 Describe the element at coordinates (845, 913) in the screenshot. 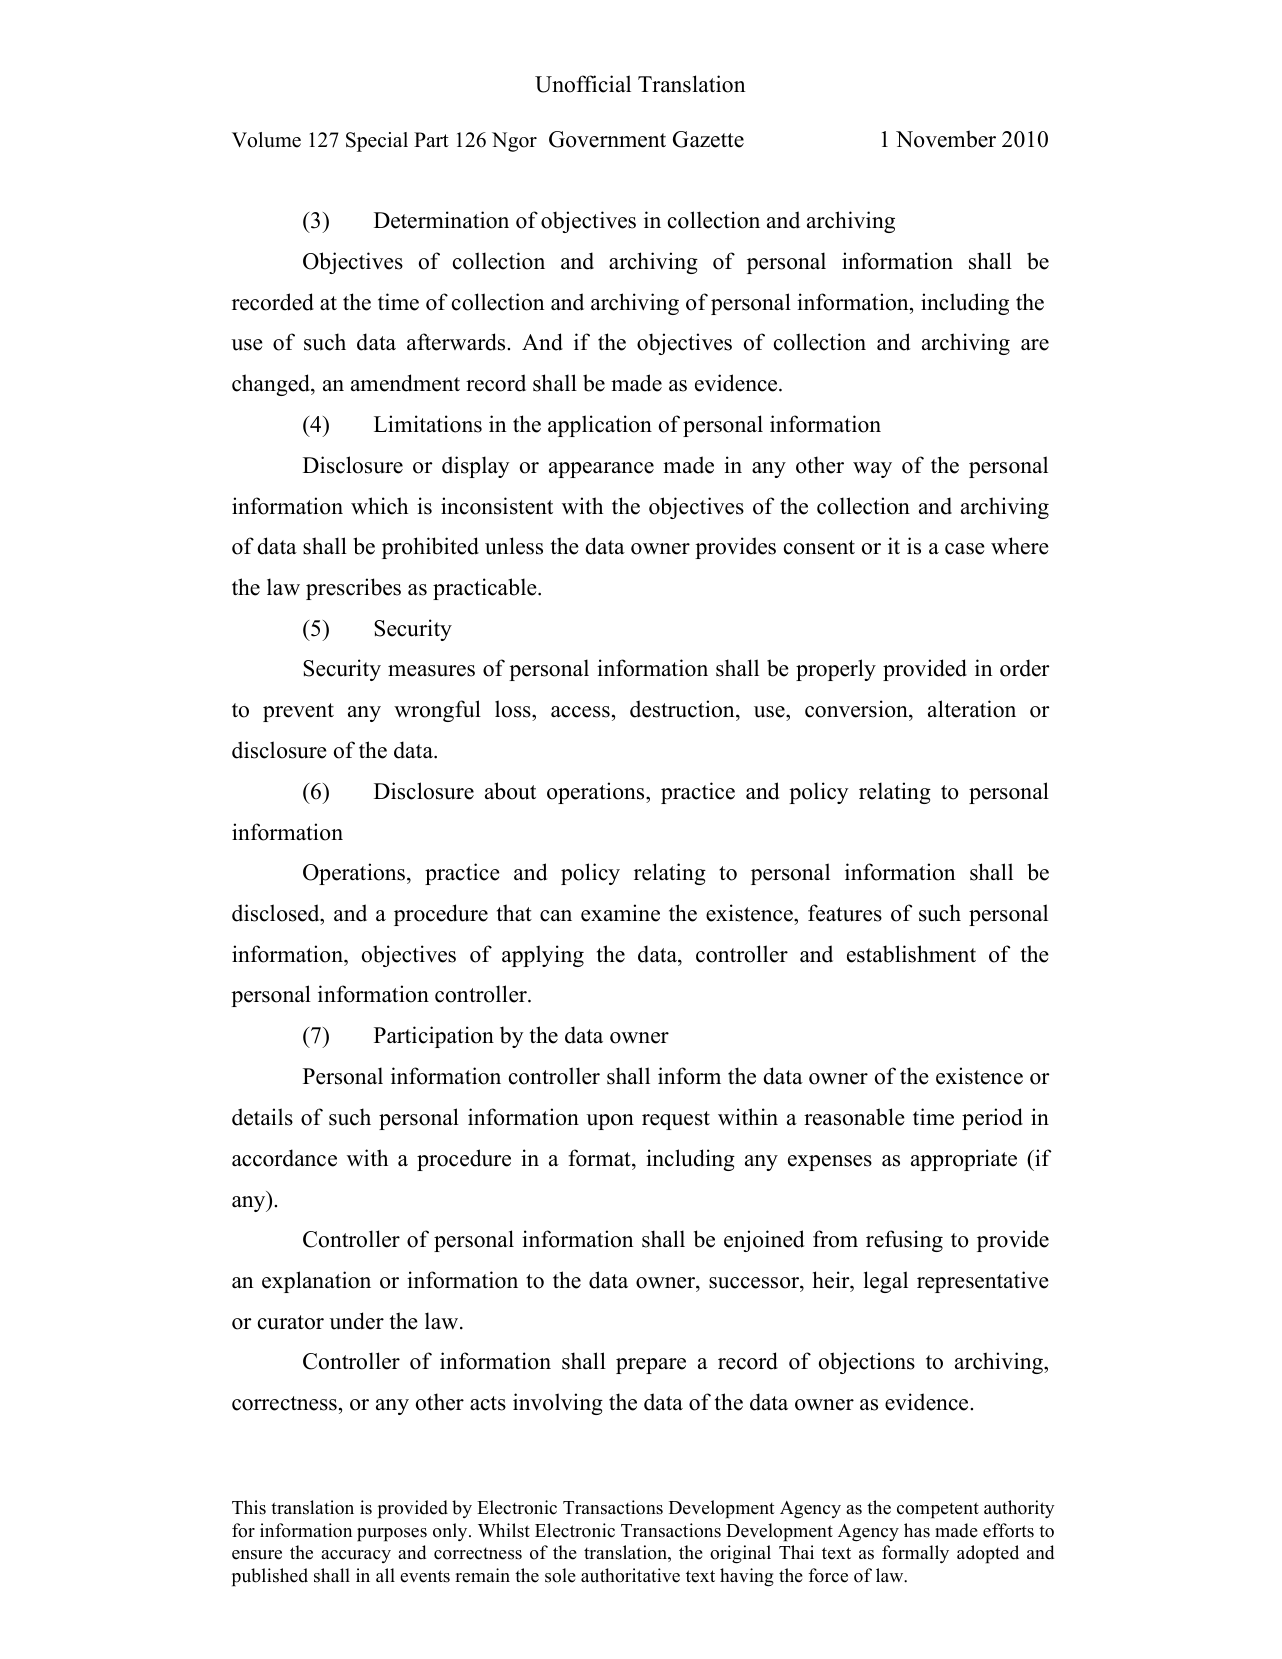

I see `features` at that location.
